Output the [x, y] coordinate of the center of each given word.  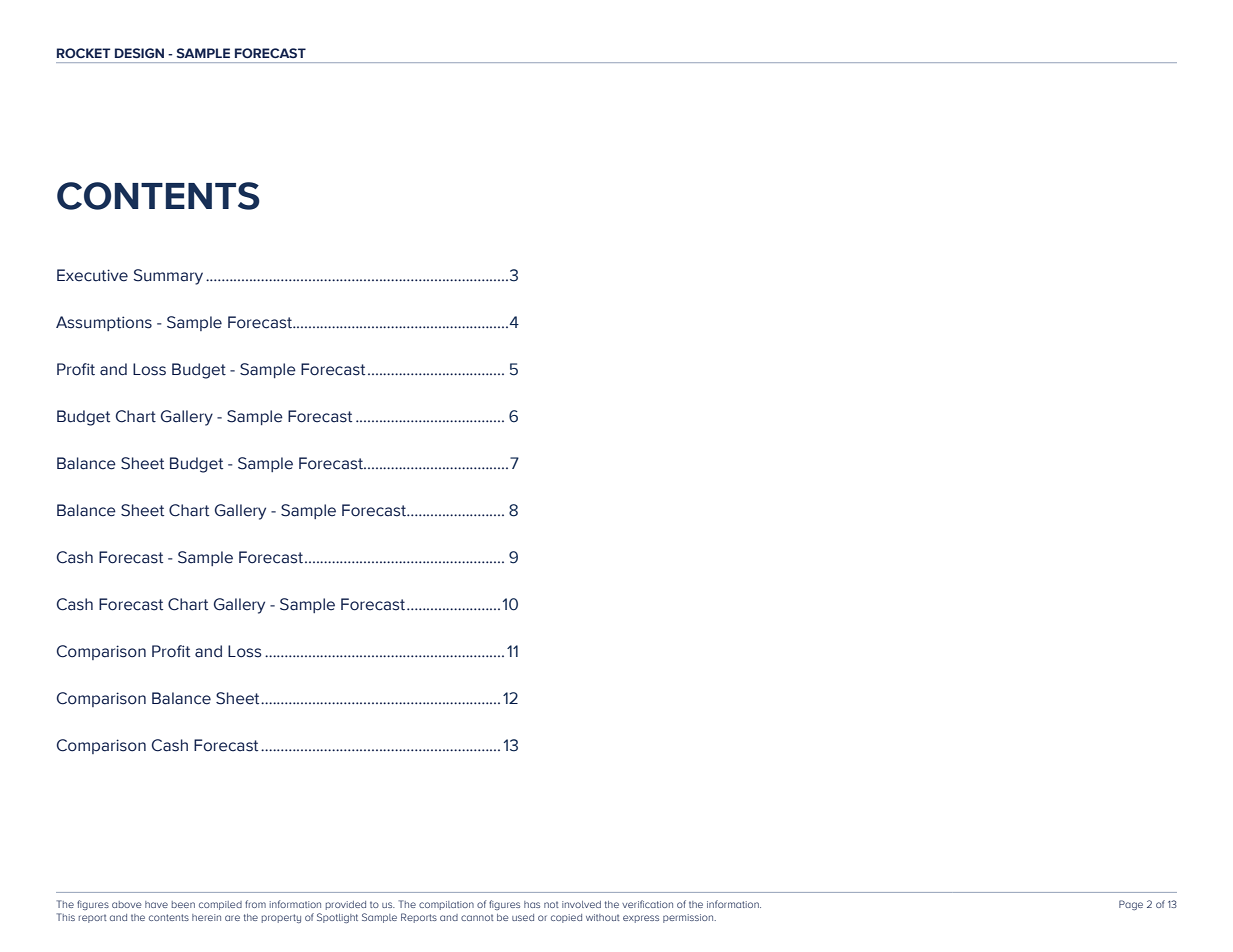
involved [581, 904]
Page [1131, 905]
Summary [168, 277]
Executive [92, 275]
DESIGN [139, 53]
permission [689, 918]
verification [647, 904]
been [183, 904]
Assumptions [104, 323]
